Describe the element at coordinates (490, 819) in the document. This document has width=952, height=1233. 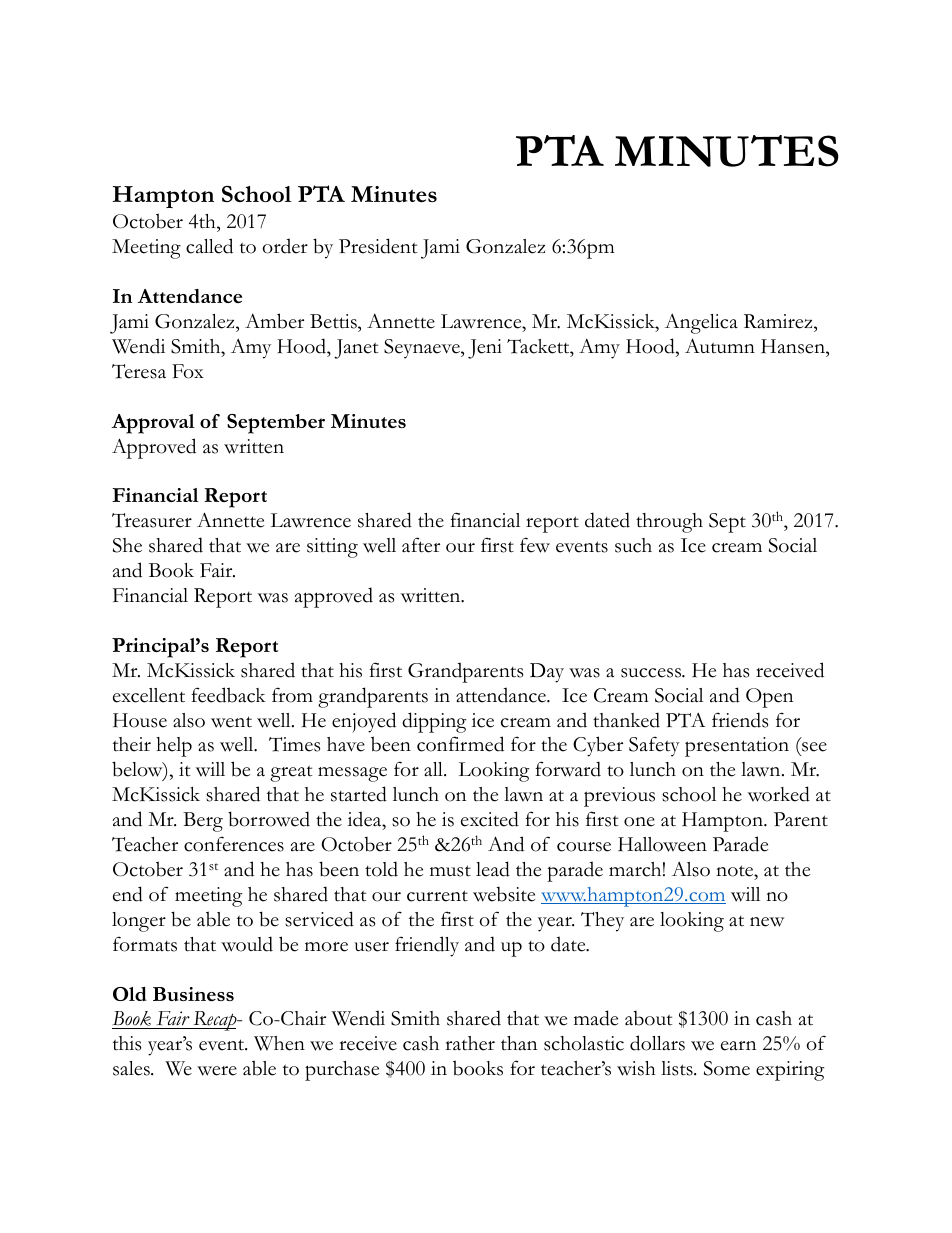
I see `excited` at that location.
